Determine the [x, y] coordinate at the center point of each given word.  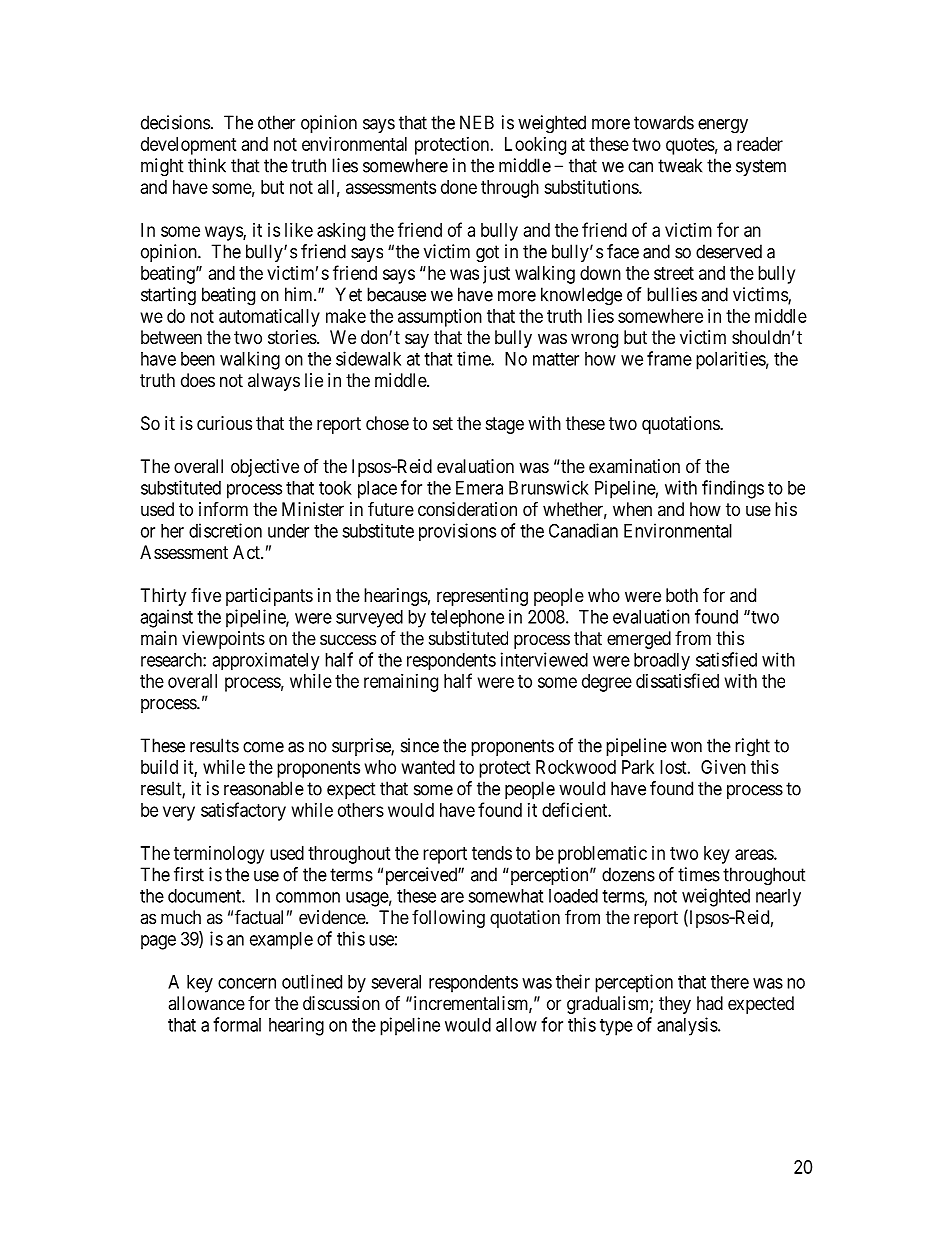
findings [733, 489]
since [420, 745]
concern [247, 983]
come [263, 747]
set [443, 423]
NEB [477, 122]
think [207, 165]
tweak [680, 165]
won [686, 747]
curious [224, 423]
